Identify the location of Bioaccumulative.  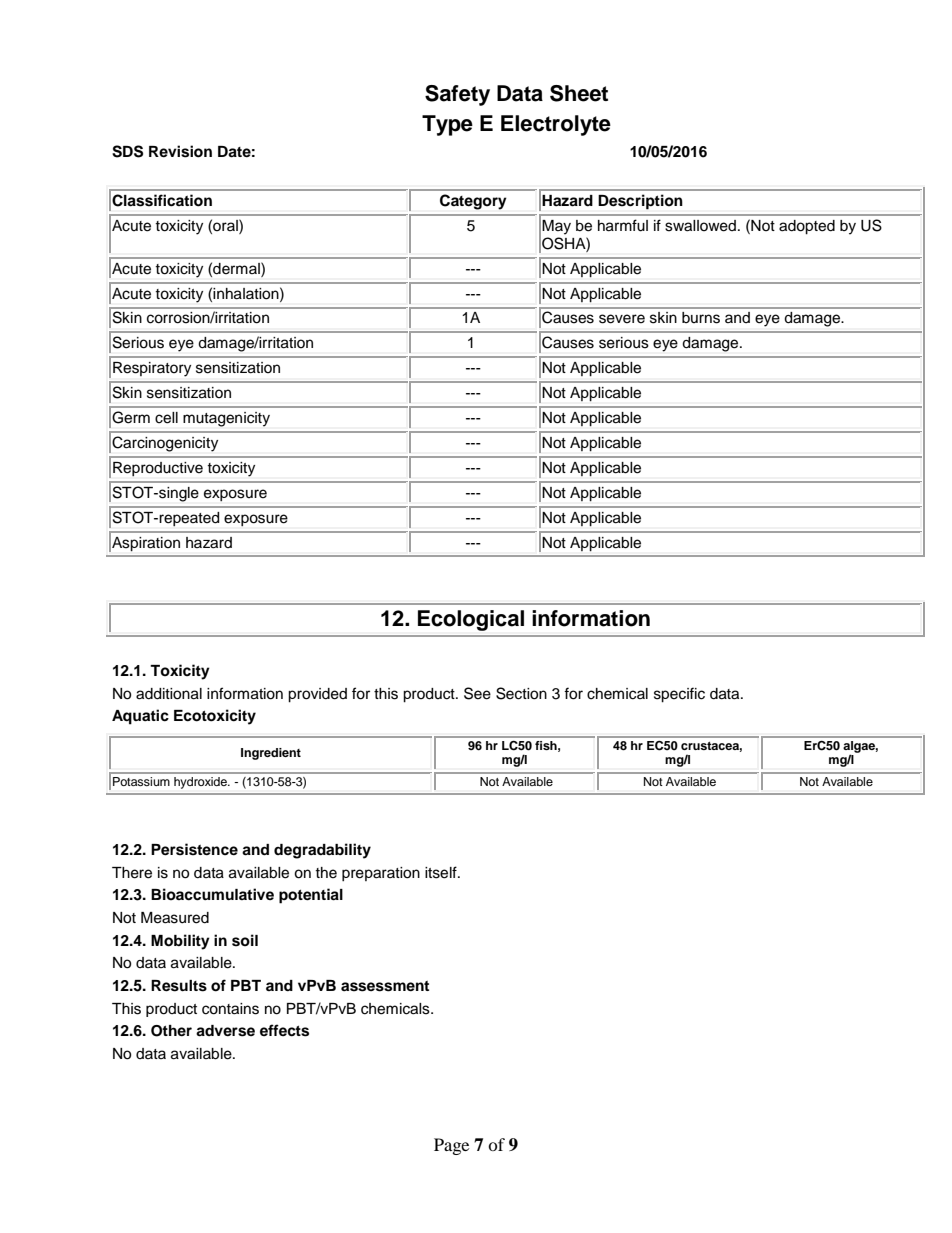
(212, 894).
